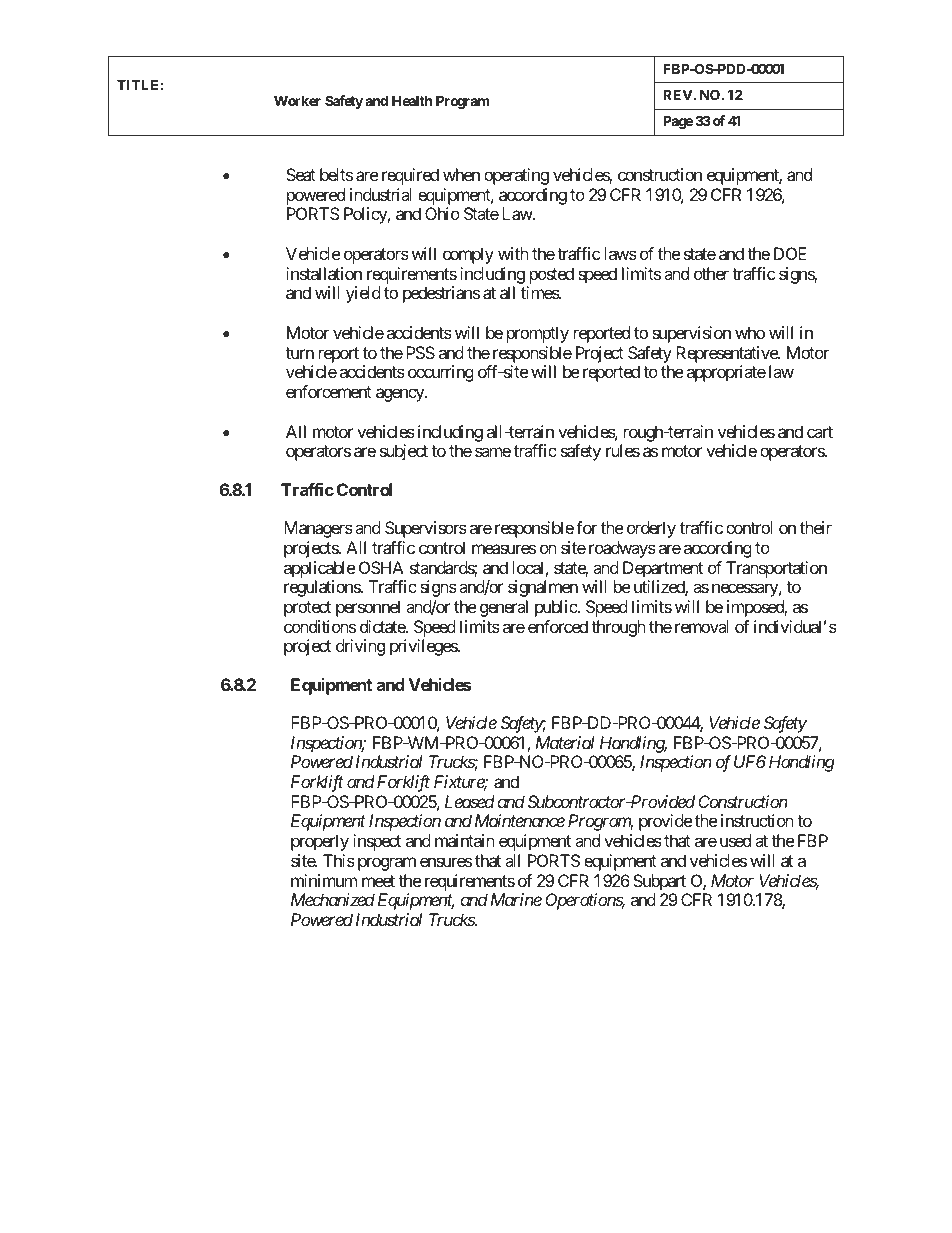  I want to click on Health, so click(412, 100).
